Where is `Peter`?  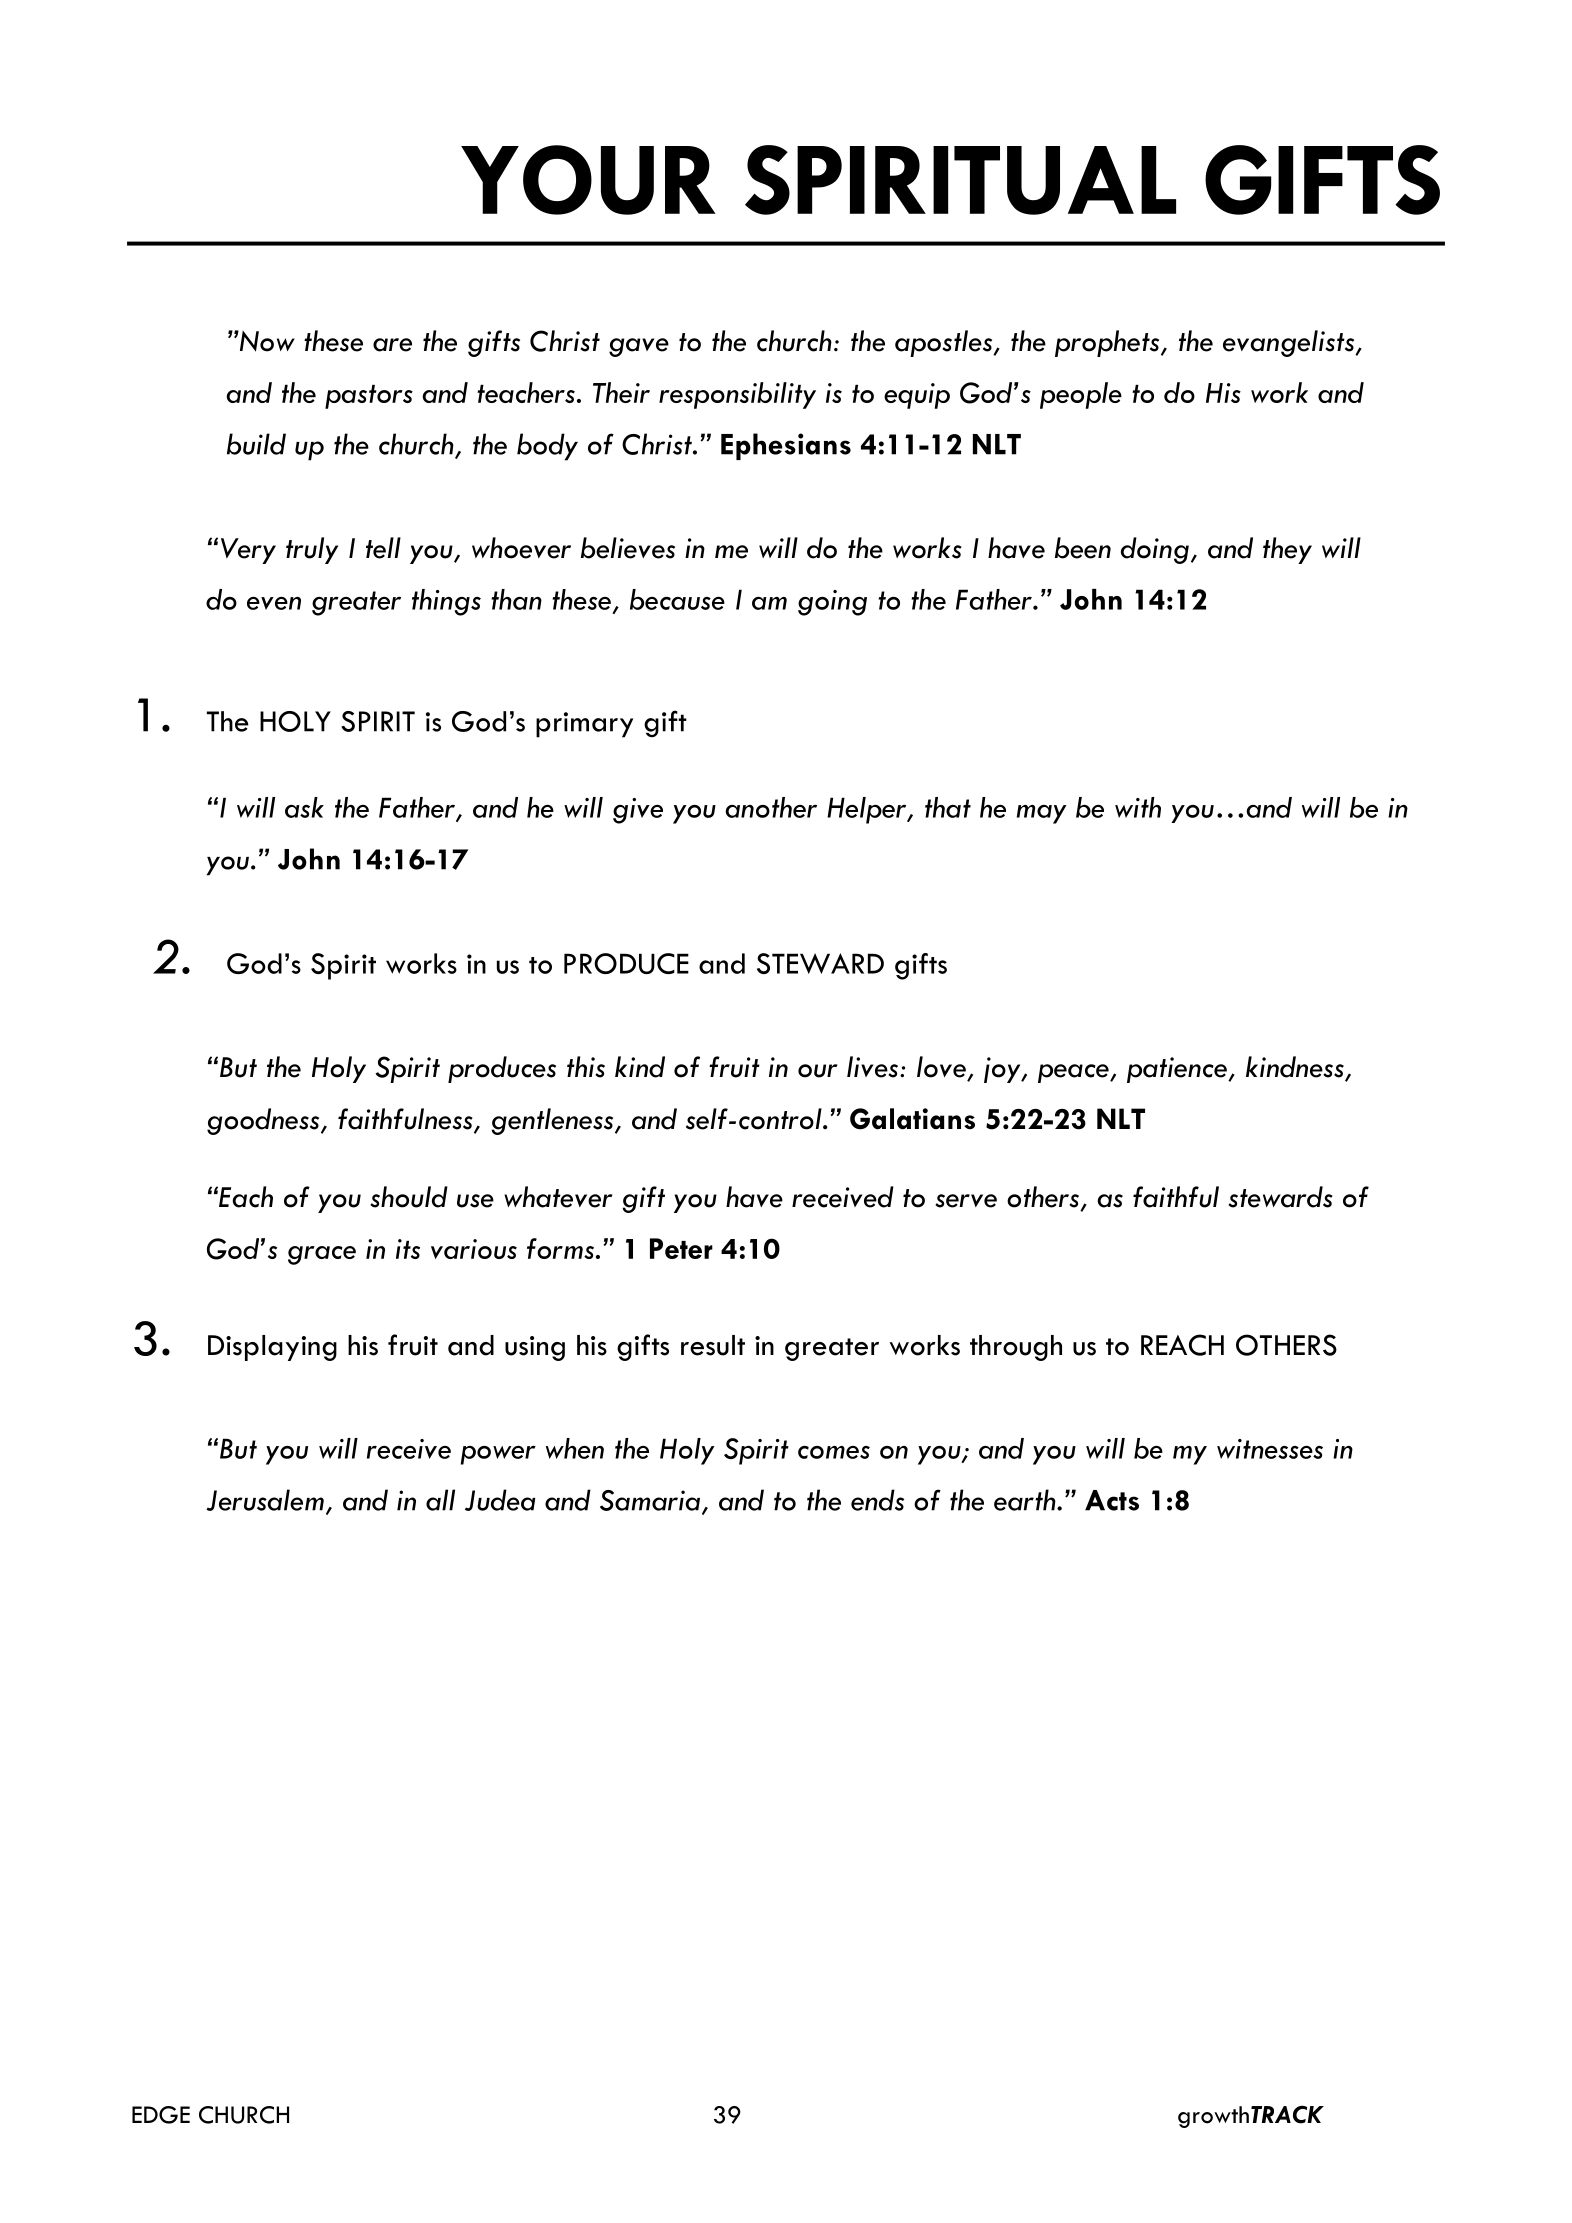
Peter is located at coordinates (681, 1248).
